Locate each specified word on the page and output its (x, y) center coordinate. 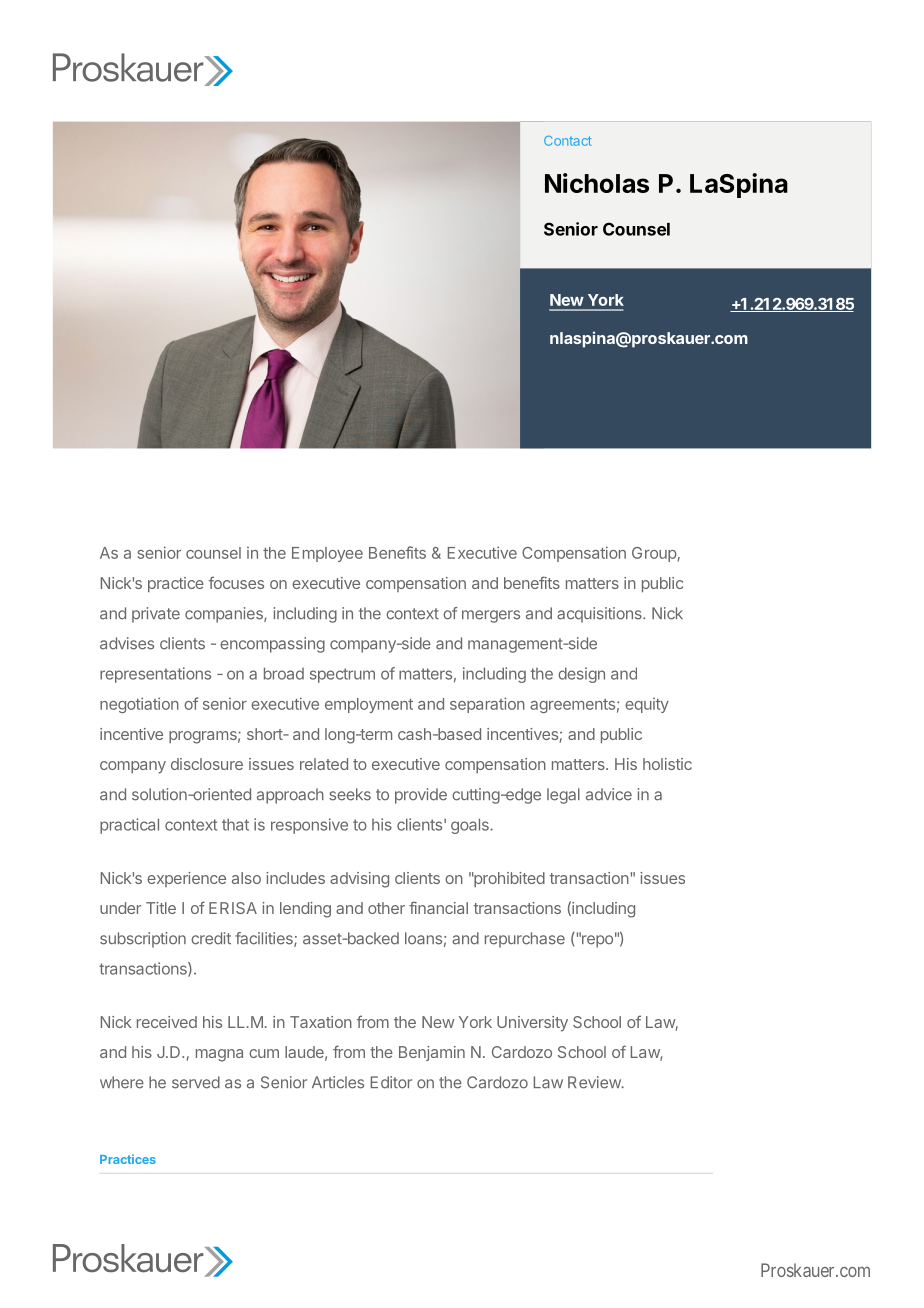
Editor (391, 1082)
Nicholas (597, 183)
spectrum (342, 675)
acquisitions (600, 615)
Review (595, 1082)
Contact (568, 141)
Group (654, 554)
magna (219, 1055)
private (156, 615)
